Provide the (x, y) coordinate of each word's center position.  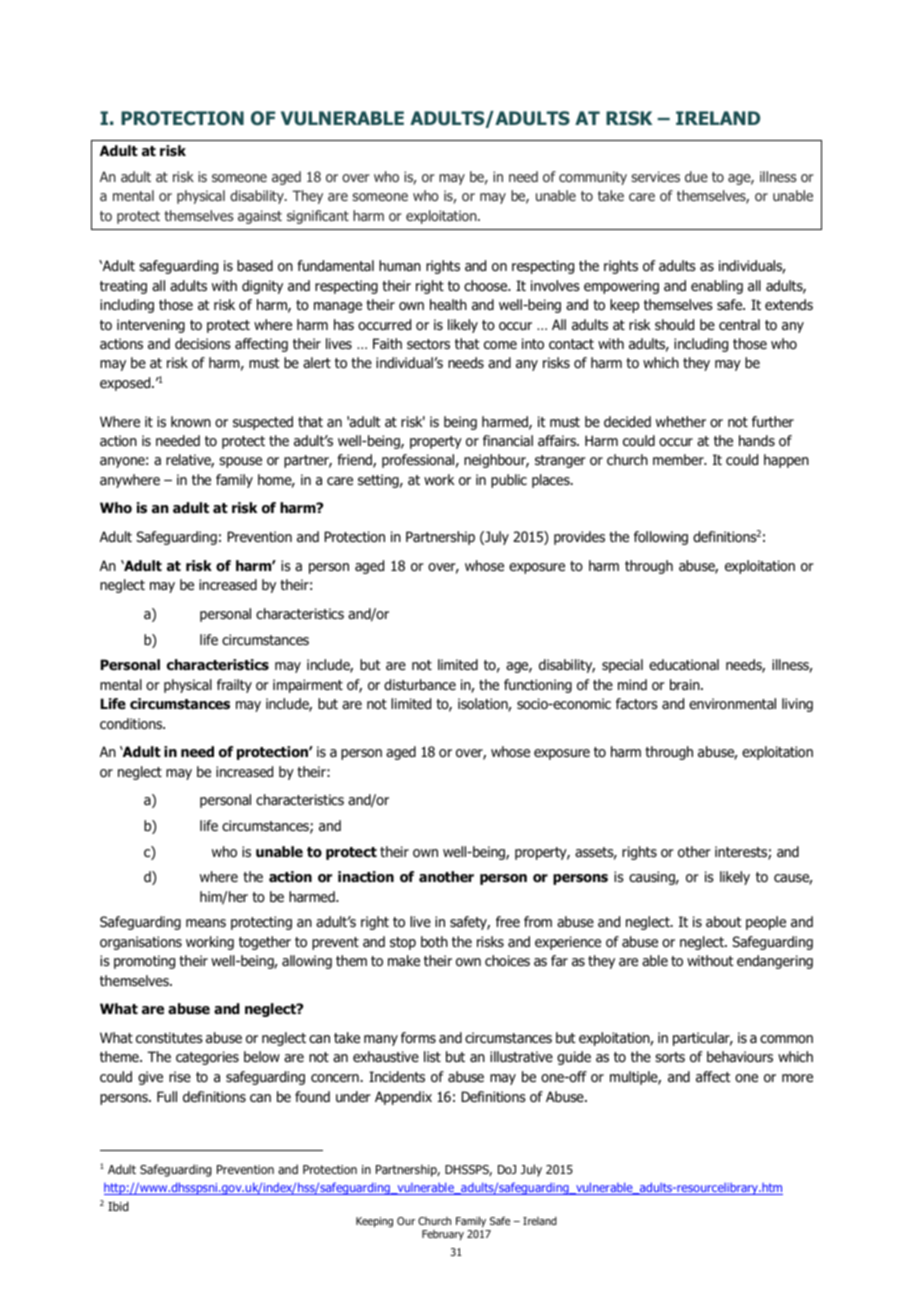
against (260, 217)
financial (508, 440)
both (434, 942)
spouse (240, 462)
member (679, 459)
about (724, 922)
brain (686, 684)
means (206, 923)
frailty (234, 686)
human (400, 265)
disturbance (420, 685)
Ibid (118, 1206)
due (696, 176)
